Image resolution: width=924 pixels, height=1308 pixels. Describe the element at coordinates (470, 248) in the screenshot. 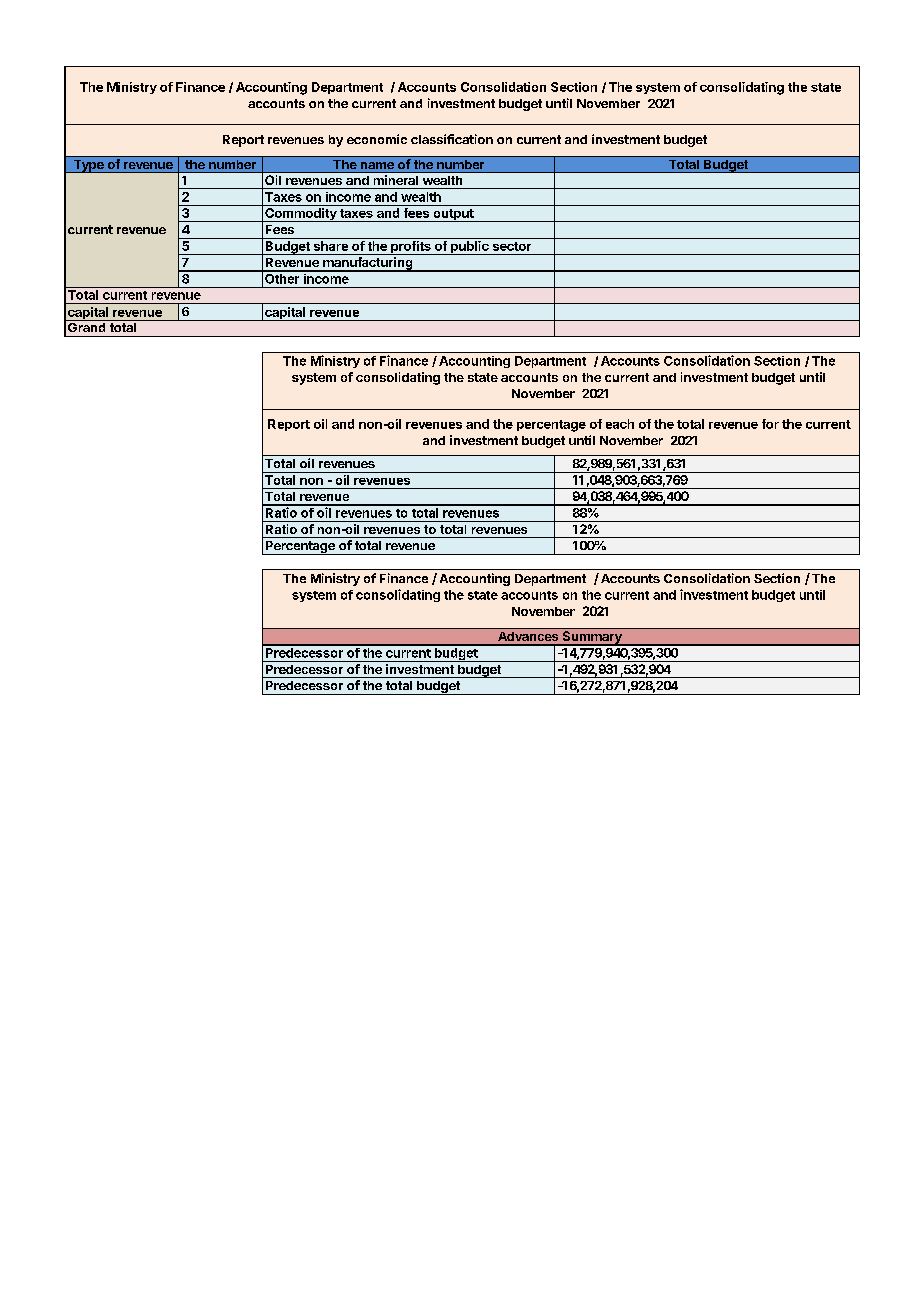

I see `public` at that location.
